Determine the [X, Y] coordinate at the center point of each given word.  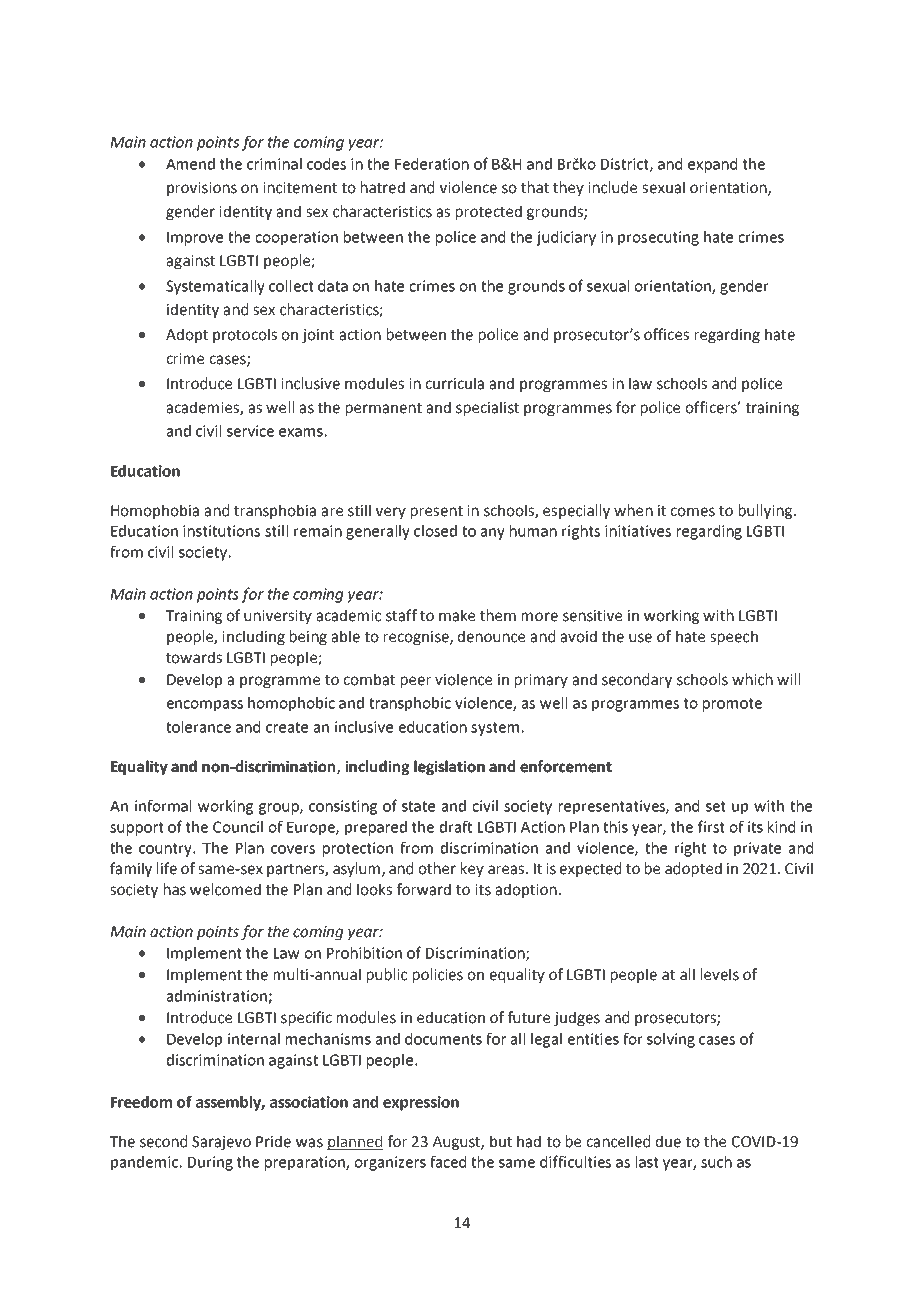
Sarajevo [221, 1143]
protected [489, 212]
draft [456, 826]
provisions [202, 189]
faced [448, 1161]
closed [435, 531]
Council [238, 827]
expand [712, 165]
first [711, 826]
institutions [221, 531]
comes [692, 512]
